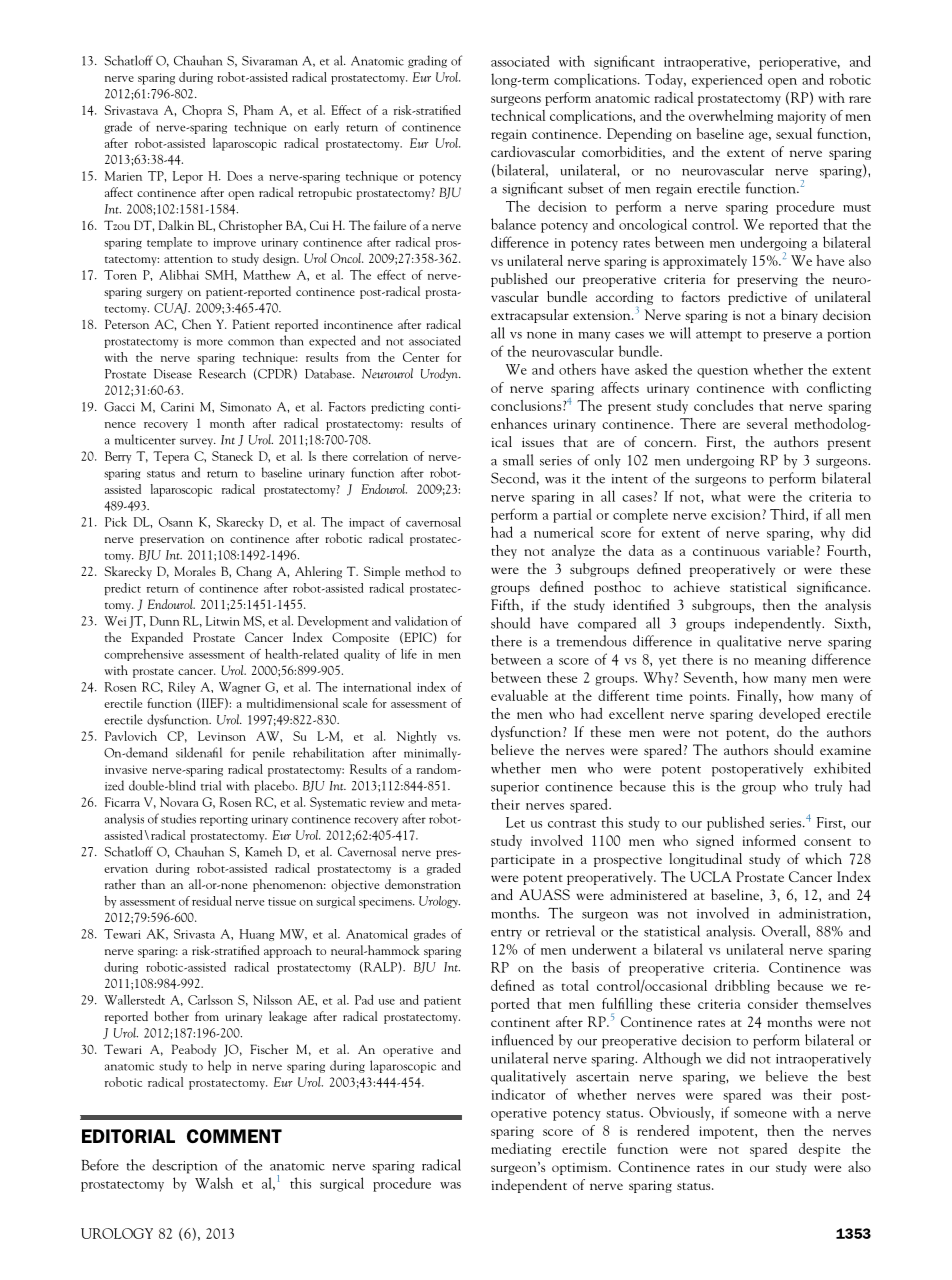 The image size is (952, 1280). I want to click on enhances, so click(519, 423).
